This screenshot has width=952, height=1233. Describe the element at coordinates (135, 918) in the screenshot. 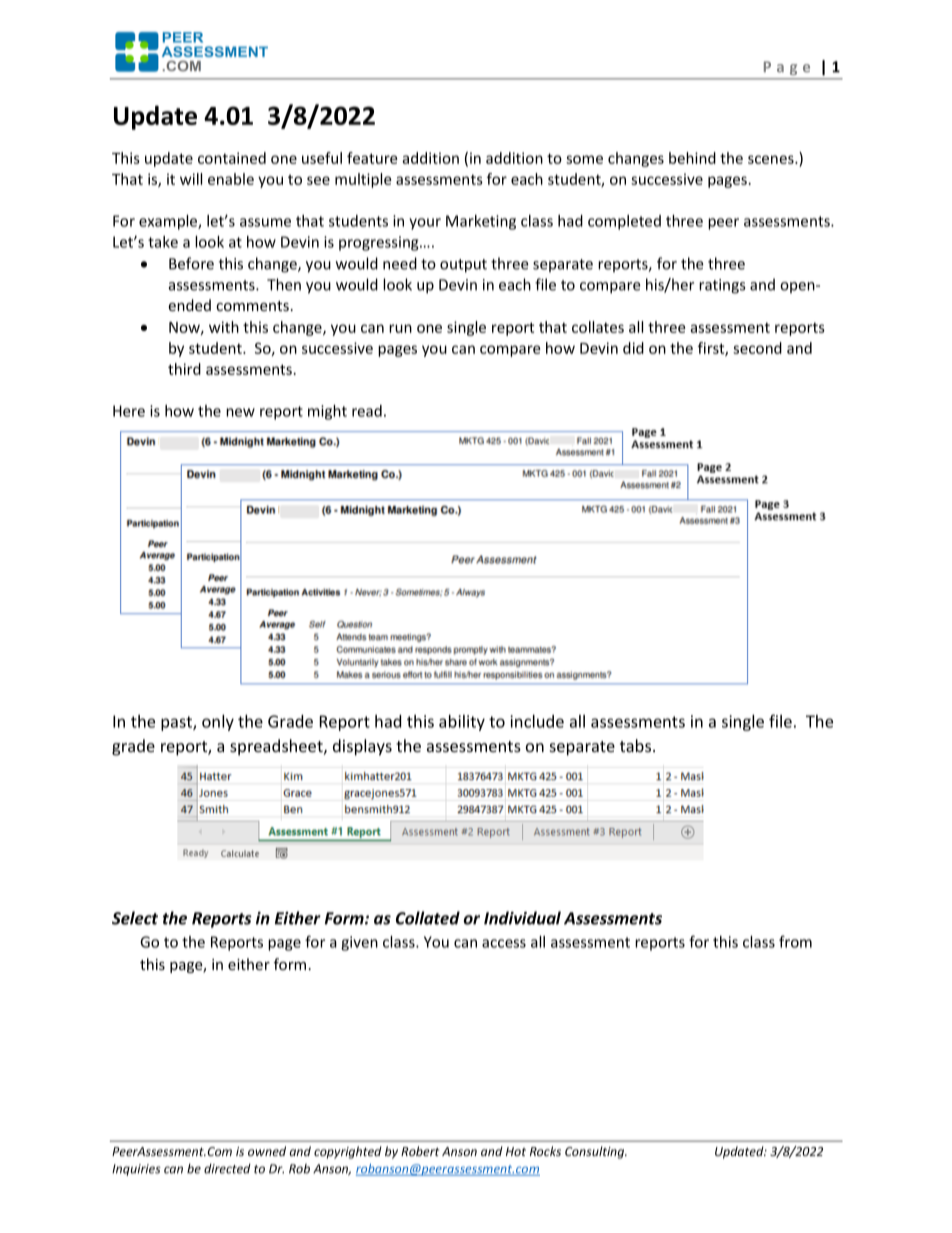

I see `Select` at that location.
